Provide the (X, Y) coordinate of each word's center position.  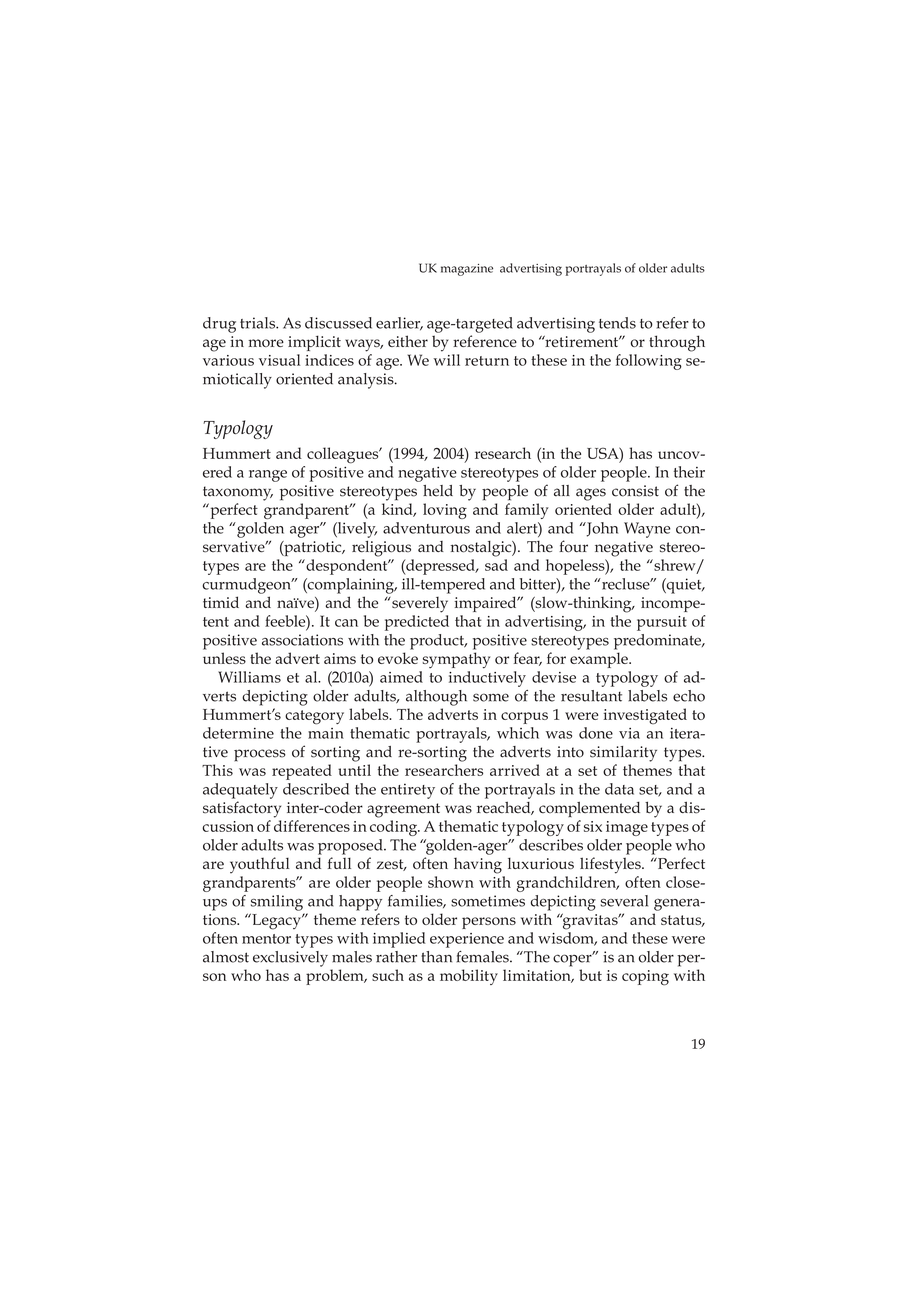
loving (445, 511)
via (629, 733)
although (436, 698)
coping (645, 978)
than (436, 957)
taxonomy (238, 493)
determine (238, 733)
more (266, 343)
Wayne (647, 530)
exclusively (290, 959)
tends (617, 323)
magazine (467, 270)
